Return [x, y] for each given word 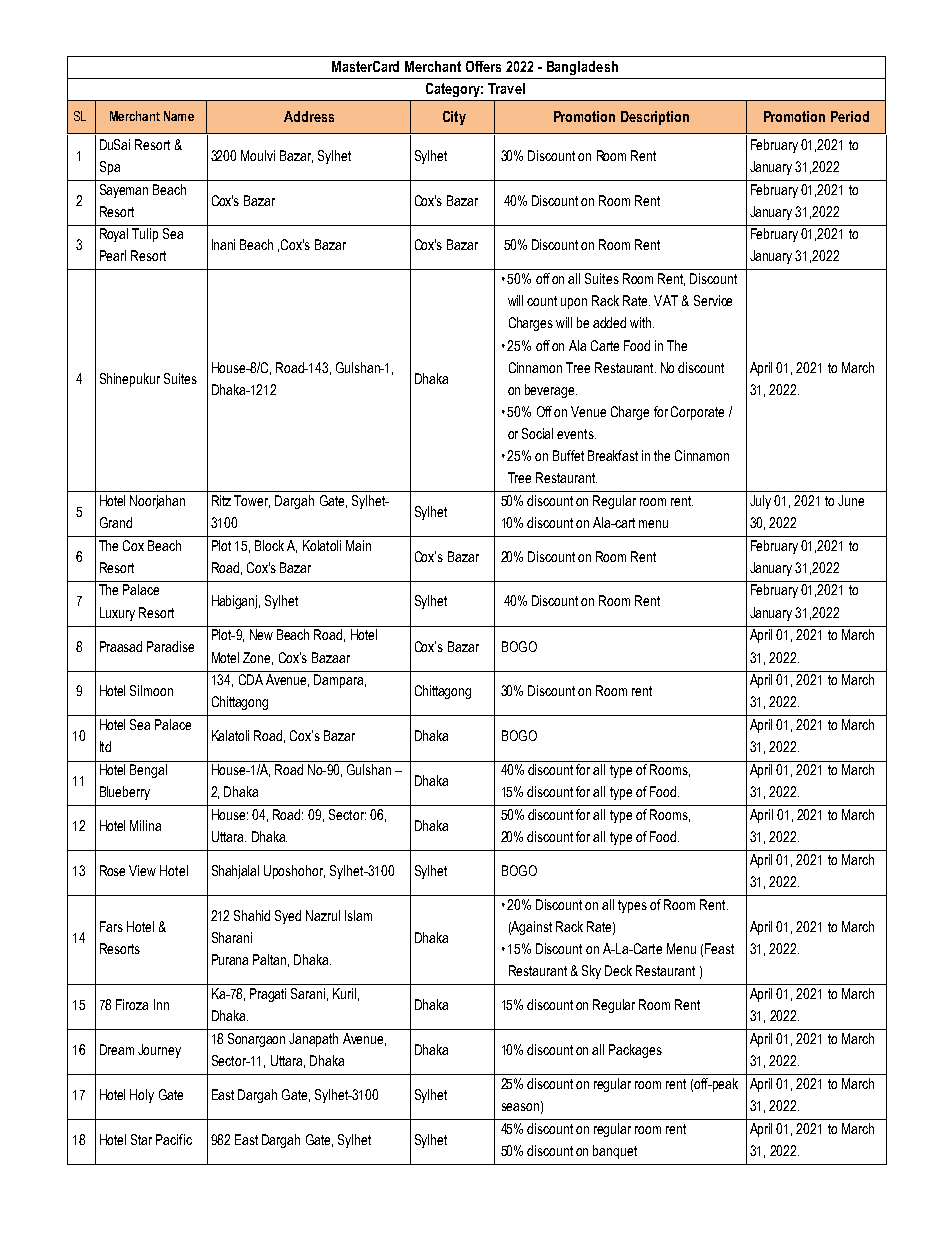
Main [358, 545]
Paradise [170, 646]
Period [850, 116]
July [760, 502]
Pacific [174, 1139]
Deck [618, 970]
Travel [506, 88]
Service [713, 300]
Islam [358, 915]
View [142, 870]
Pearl [113, 255]
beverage [551, 391]
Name [179, 116]
